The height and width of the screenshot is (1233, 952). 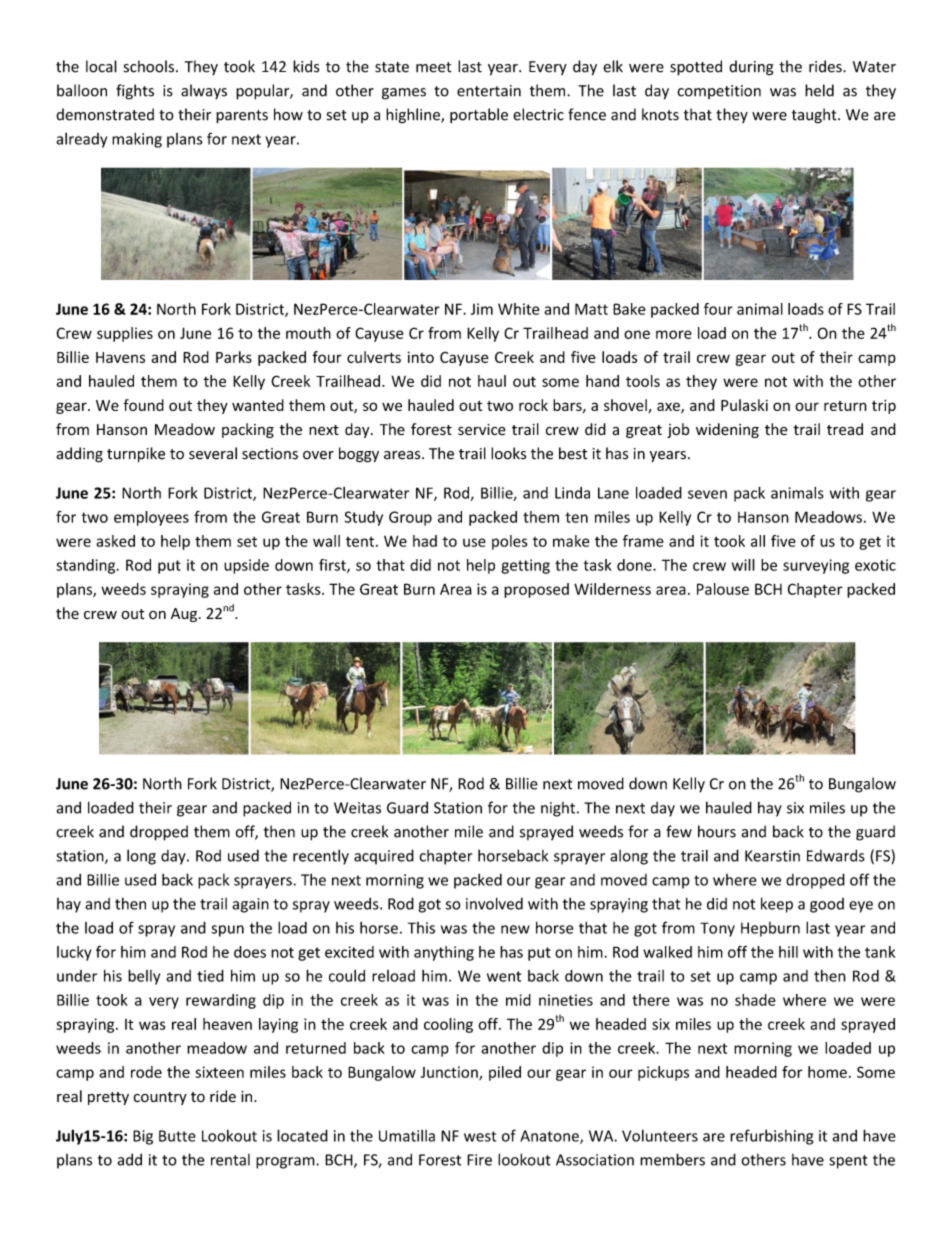 What do you see at coordinates (489, 91) in the screenshot?
I see `entertain` at bounding box center [489, 91].
